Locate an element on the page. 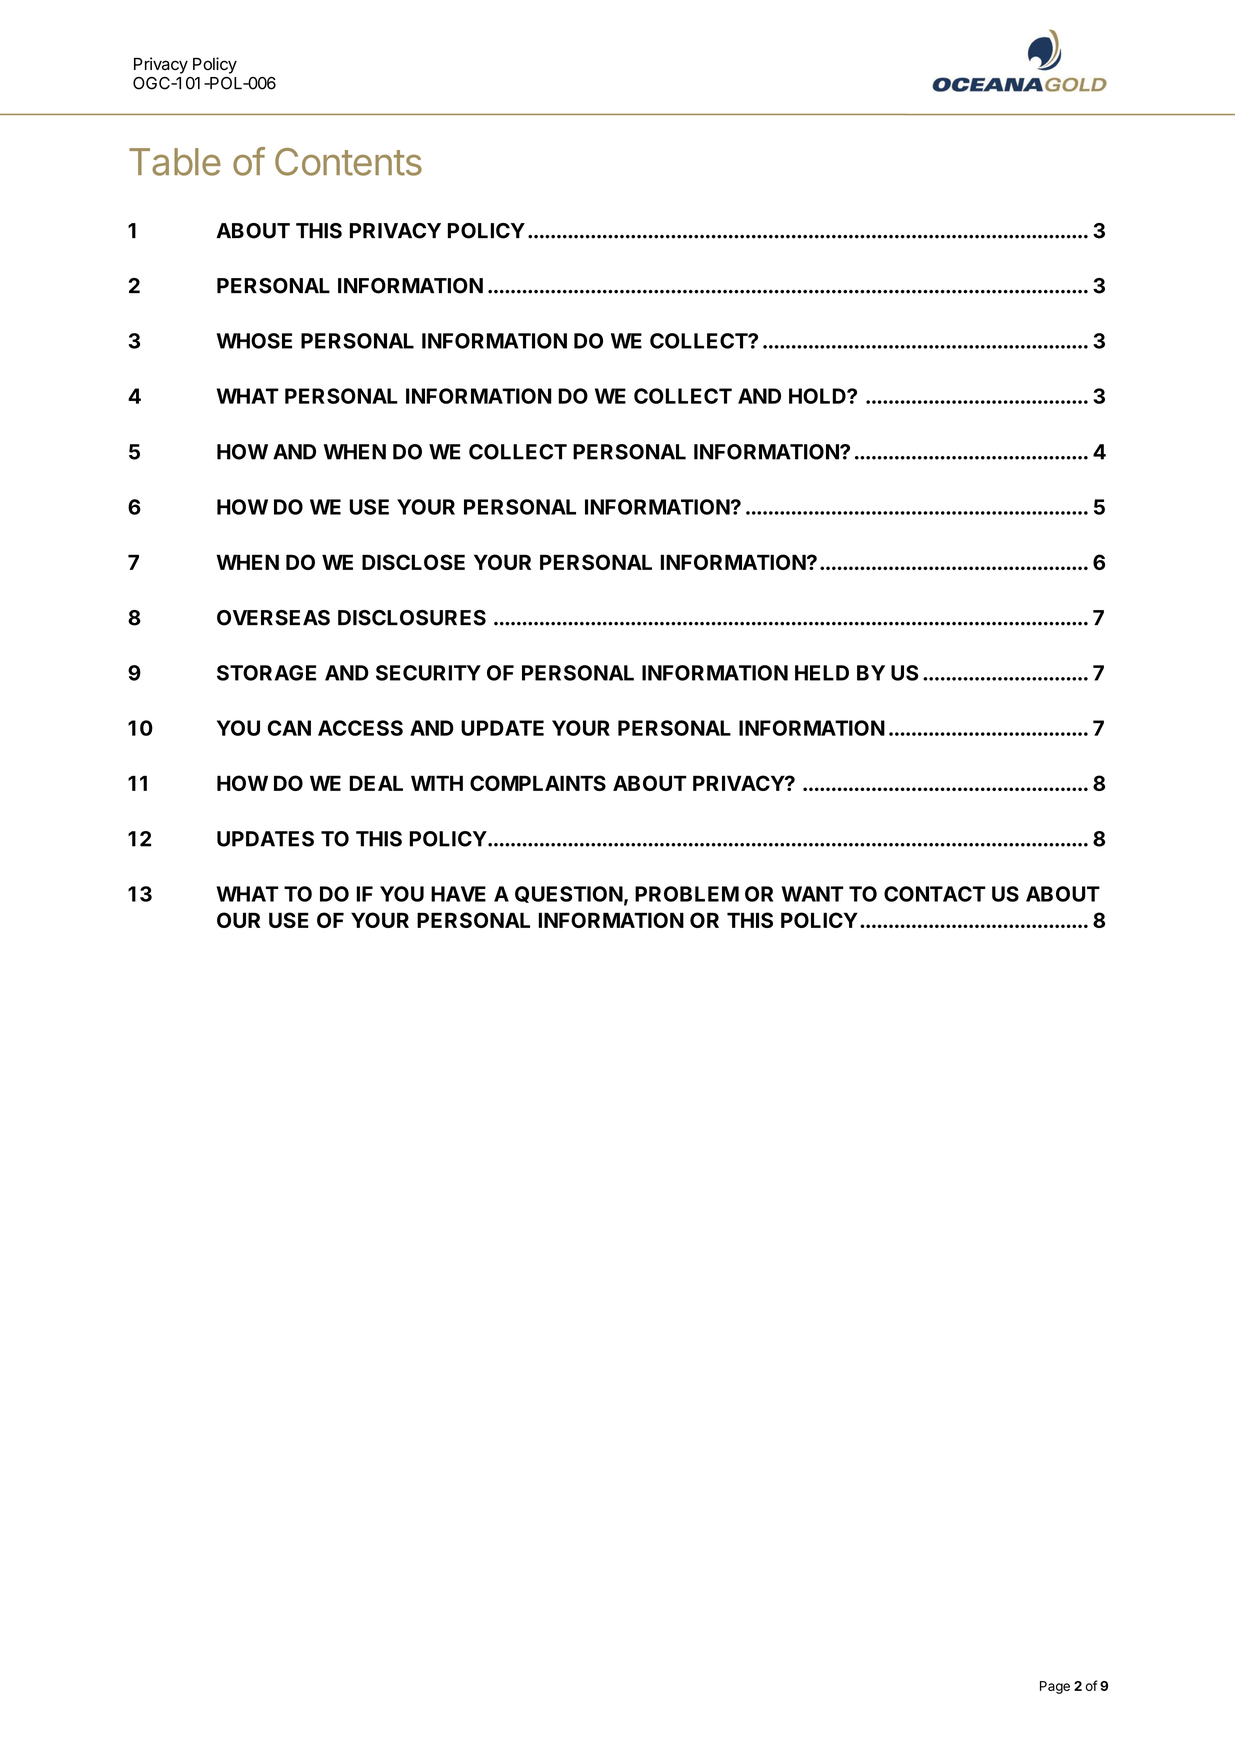 This document has width=1235, height=1747. HOLD is located at coordinates (818, 396).
